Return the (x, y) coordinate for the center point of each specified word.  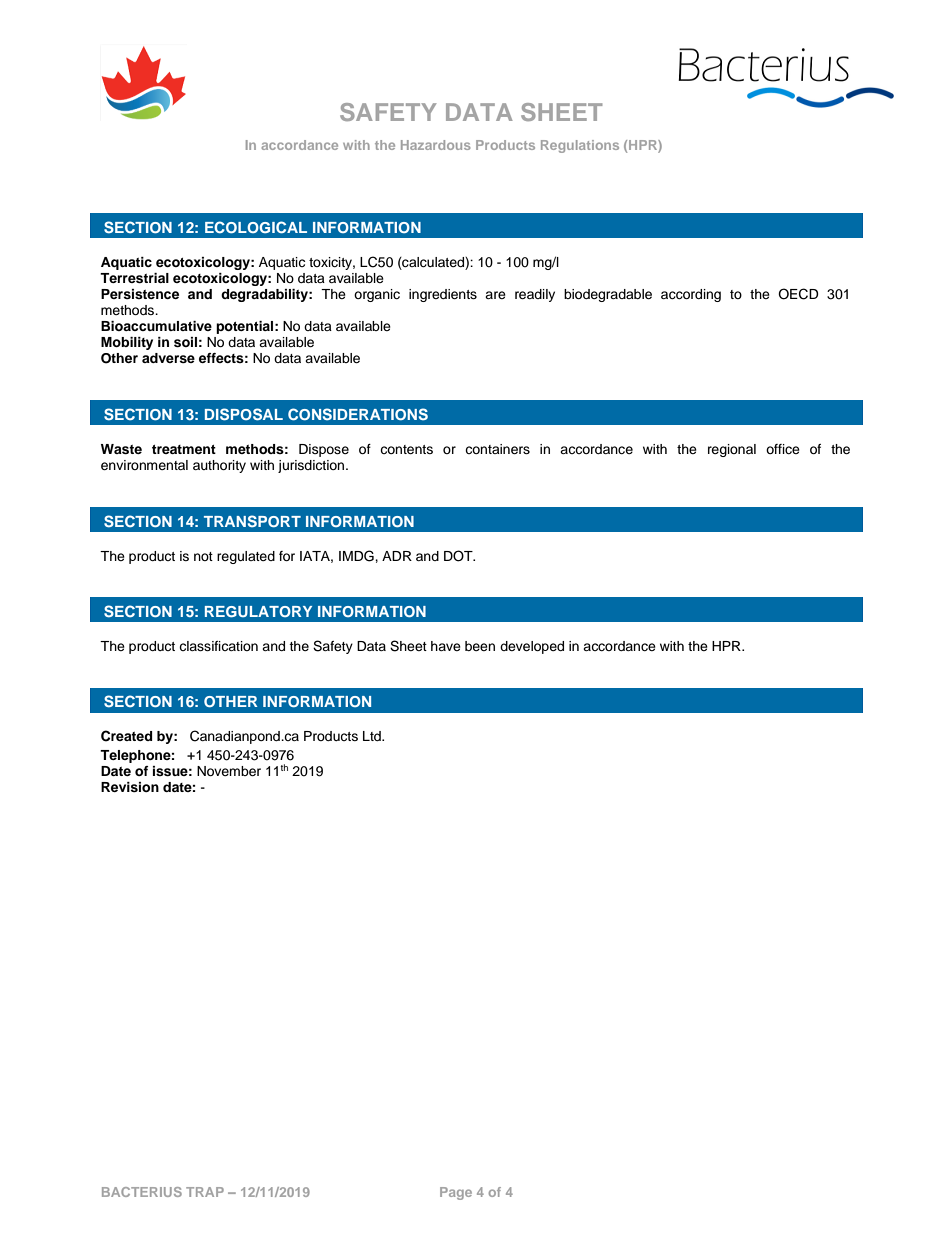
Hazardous (436, 145)
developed (532, 647)
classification (218, 646)
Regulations (580, 146)
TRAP (205, 1192)
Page (456, 1193)
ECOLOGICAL (256, 227)
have (446, 646)
